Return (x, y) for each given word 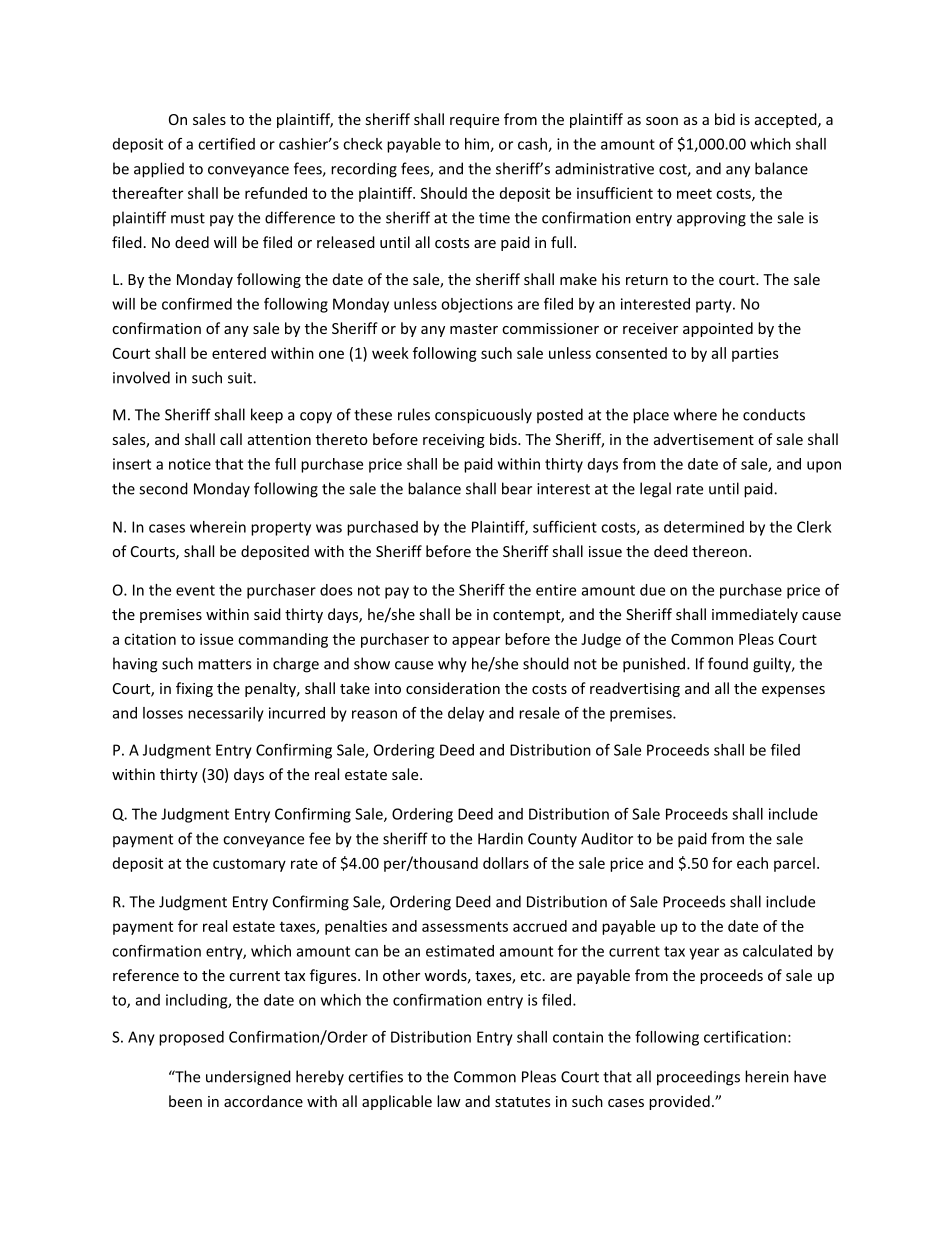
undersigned (248, 1078)
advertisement (704, 439)
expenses (793, 691)
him (478, 145)
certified (226, 144)
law (449, 1101)
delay (466, 714)
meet (694, 193)
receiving (454, 441)
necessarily (226, 714)
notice (190, 464)
